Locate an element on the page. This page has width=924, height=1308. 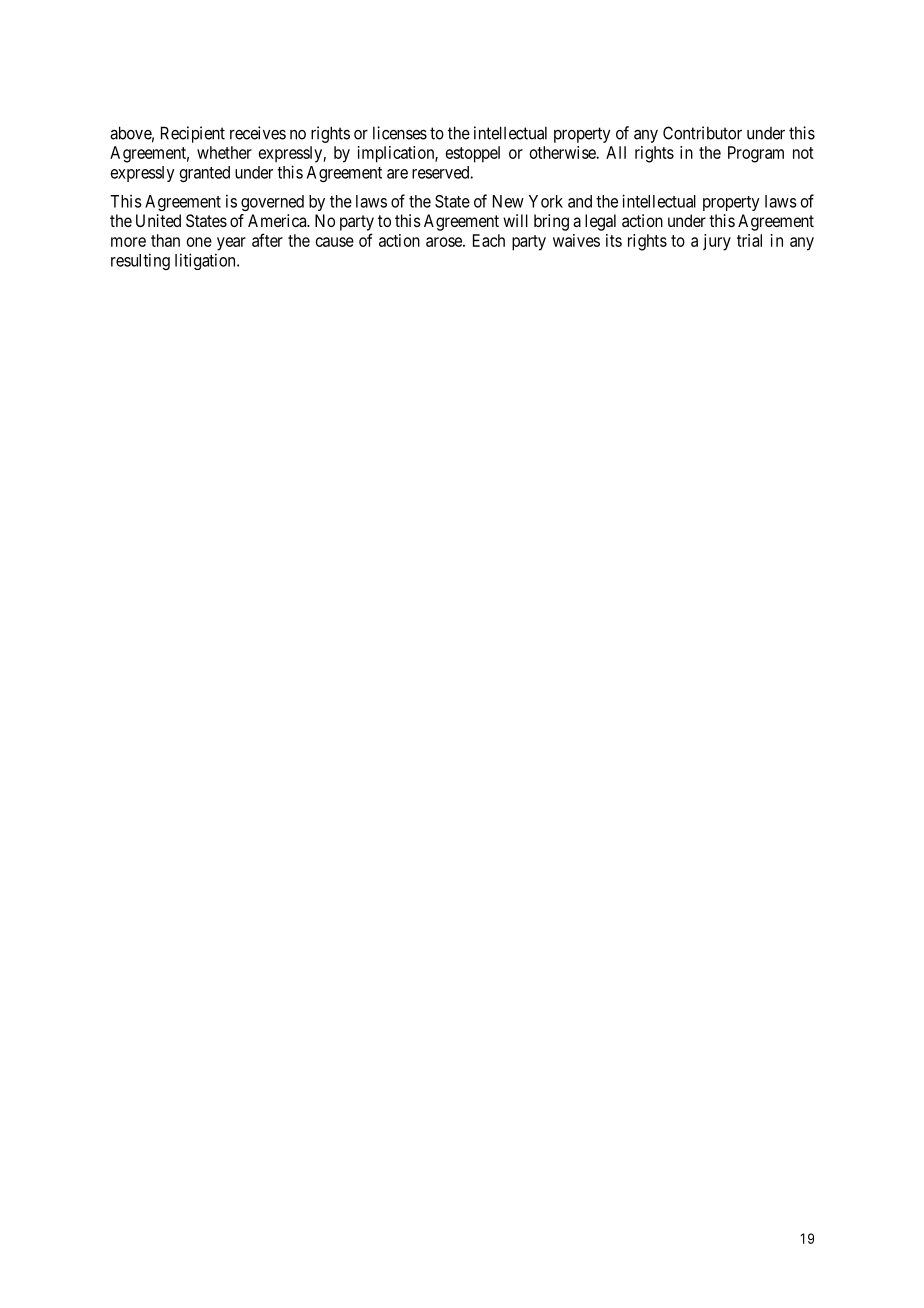
Recipient is located at coordinates (193, 134).
